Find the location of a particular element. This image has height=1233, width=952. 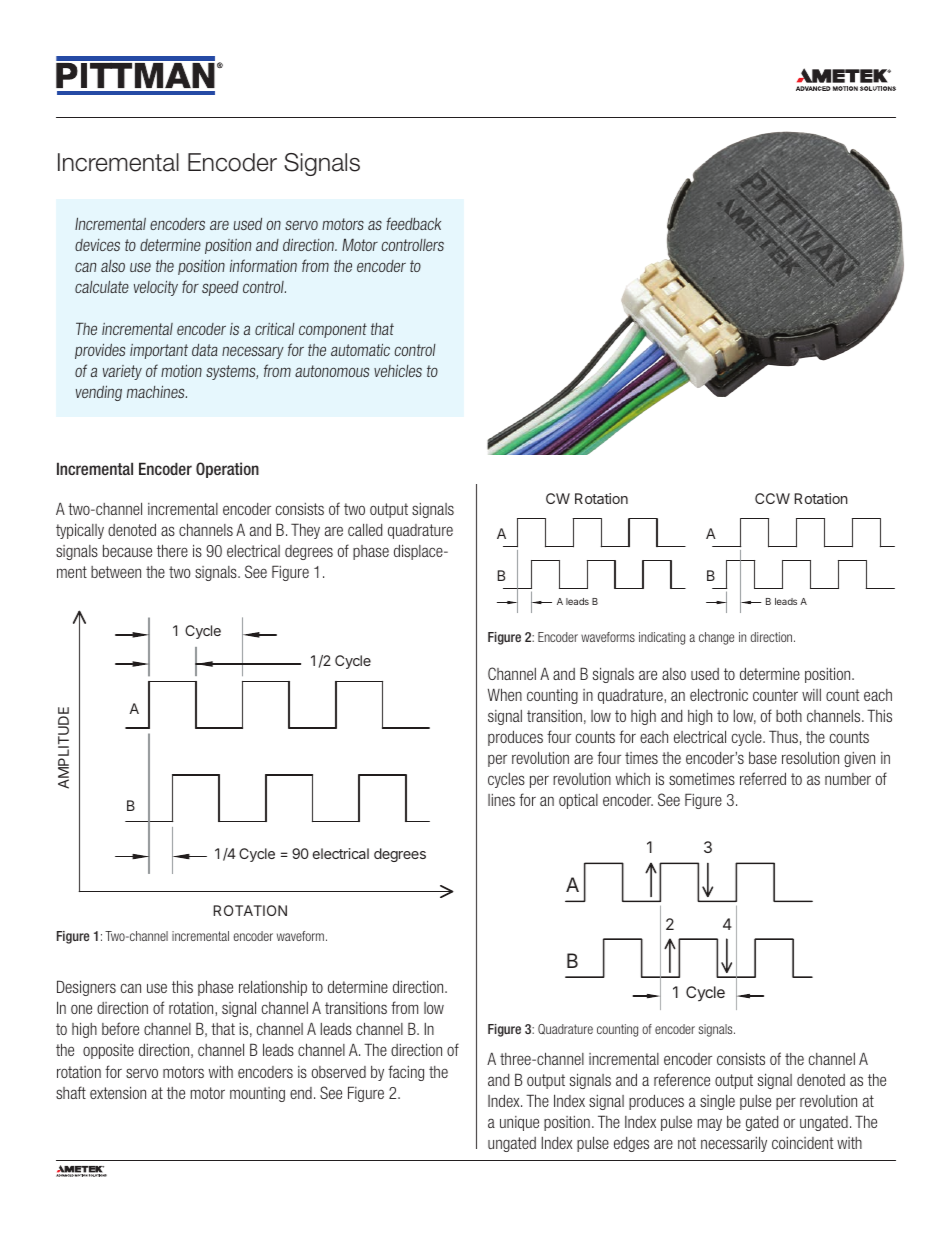

lines is located at coordinates (501, 800).
